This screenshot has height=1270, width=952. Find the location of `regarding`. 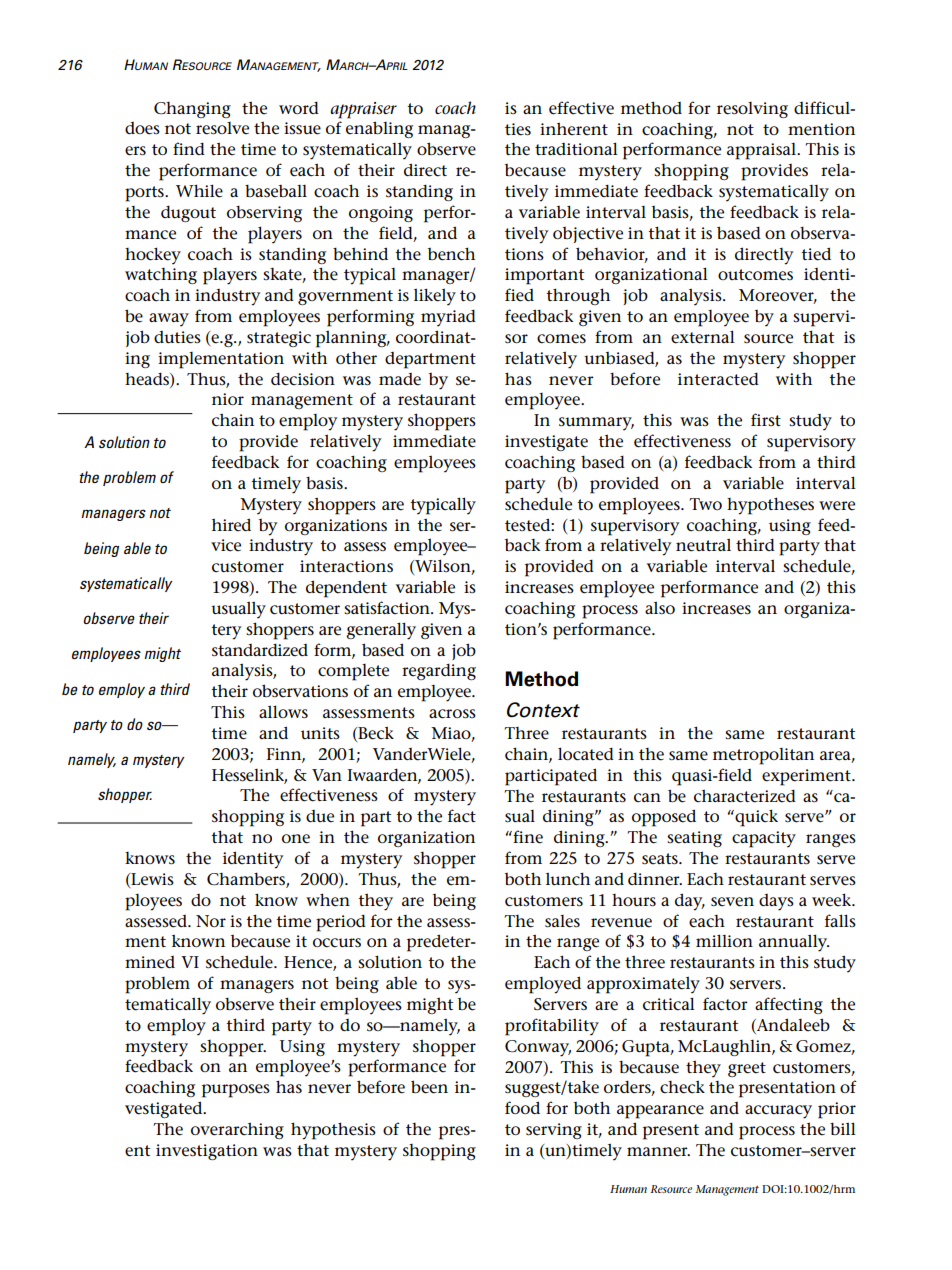

regarding is located at coordinates (439, 671).
